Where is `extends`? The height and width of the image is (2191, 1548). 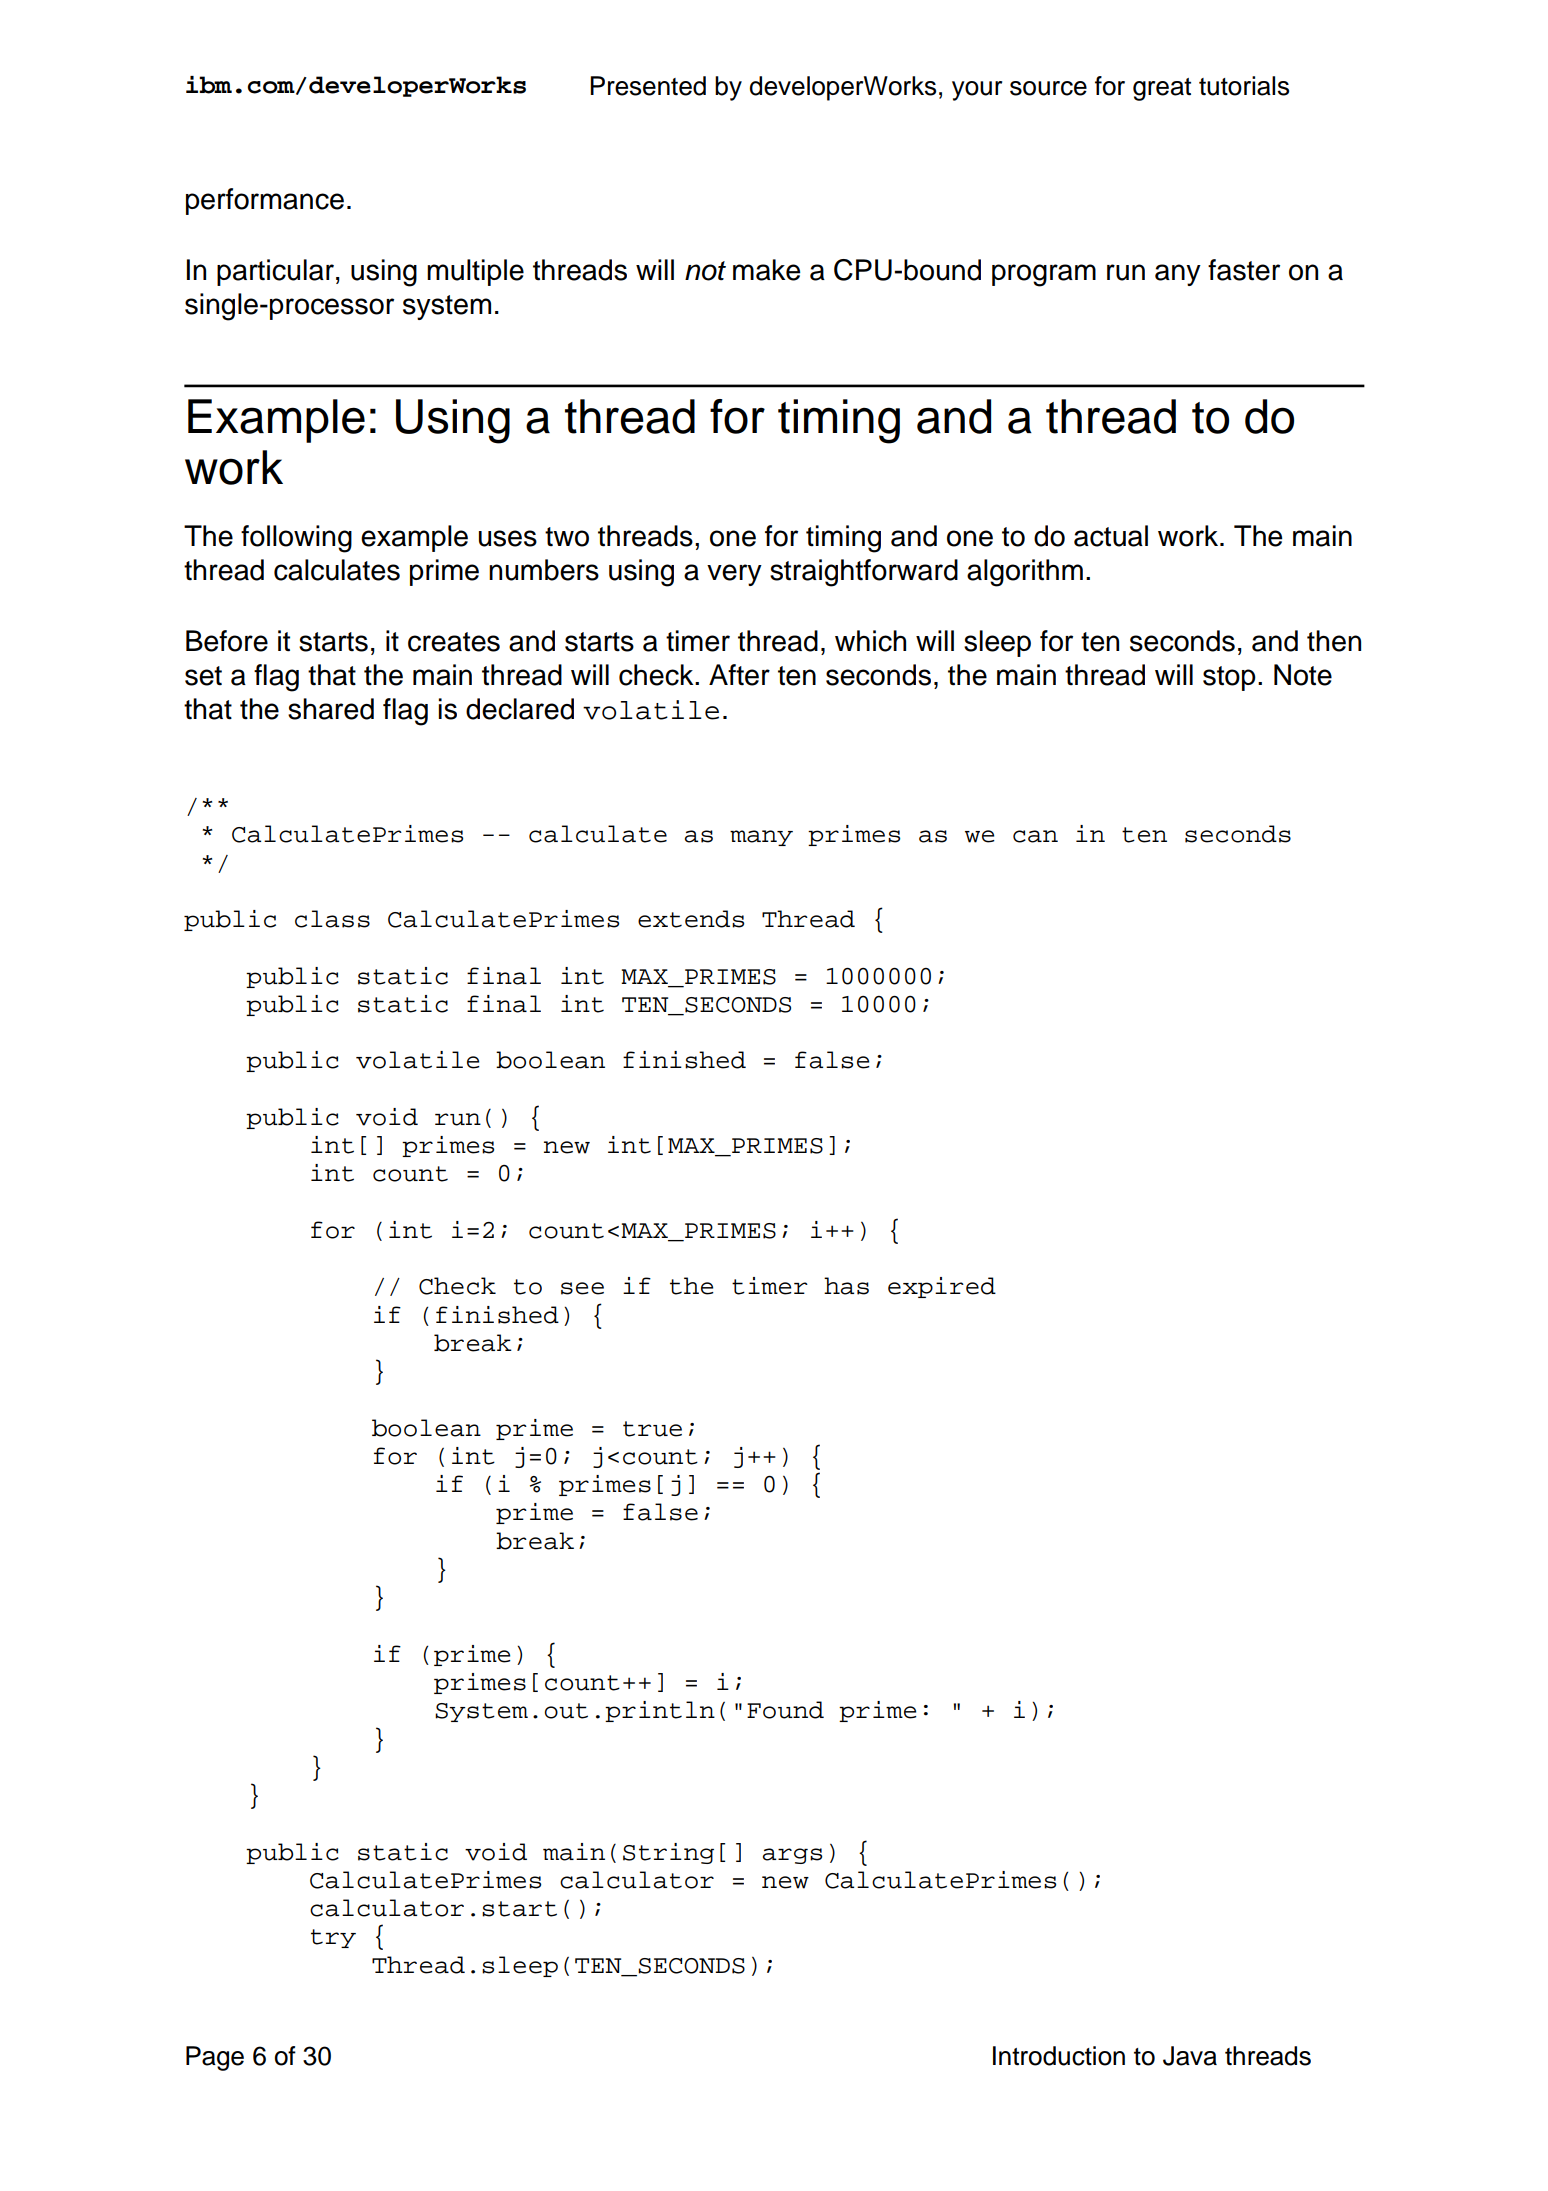 extends is located at coordinates (691, 919).
